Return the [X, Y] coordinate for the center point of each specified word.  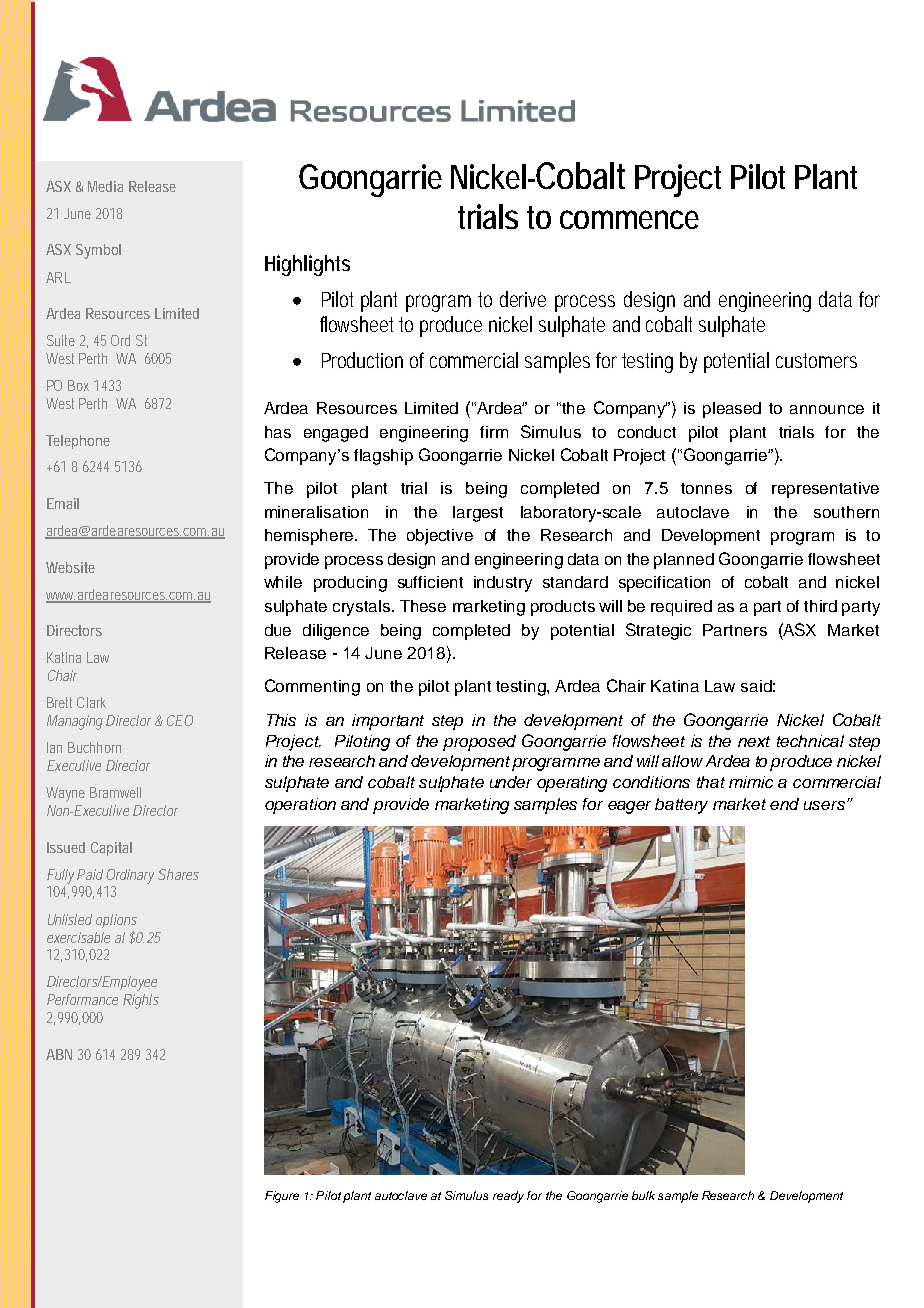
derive [523, 299]
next [754, 741]
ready [508, 1197]
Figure [282, 1197]
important [388, 722]
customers [816, 360]
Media [105, 186]
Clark [91, 702]
